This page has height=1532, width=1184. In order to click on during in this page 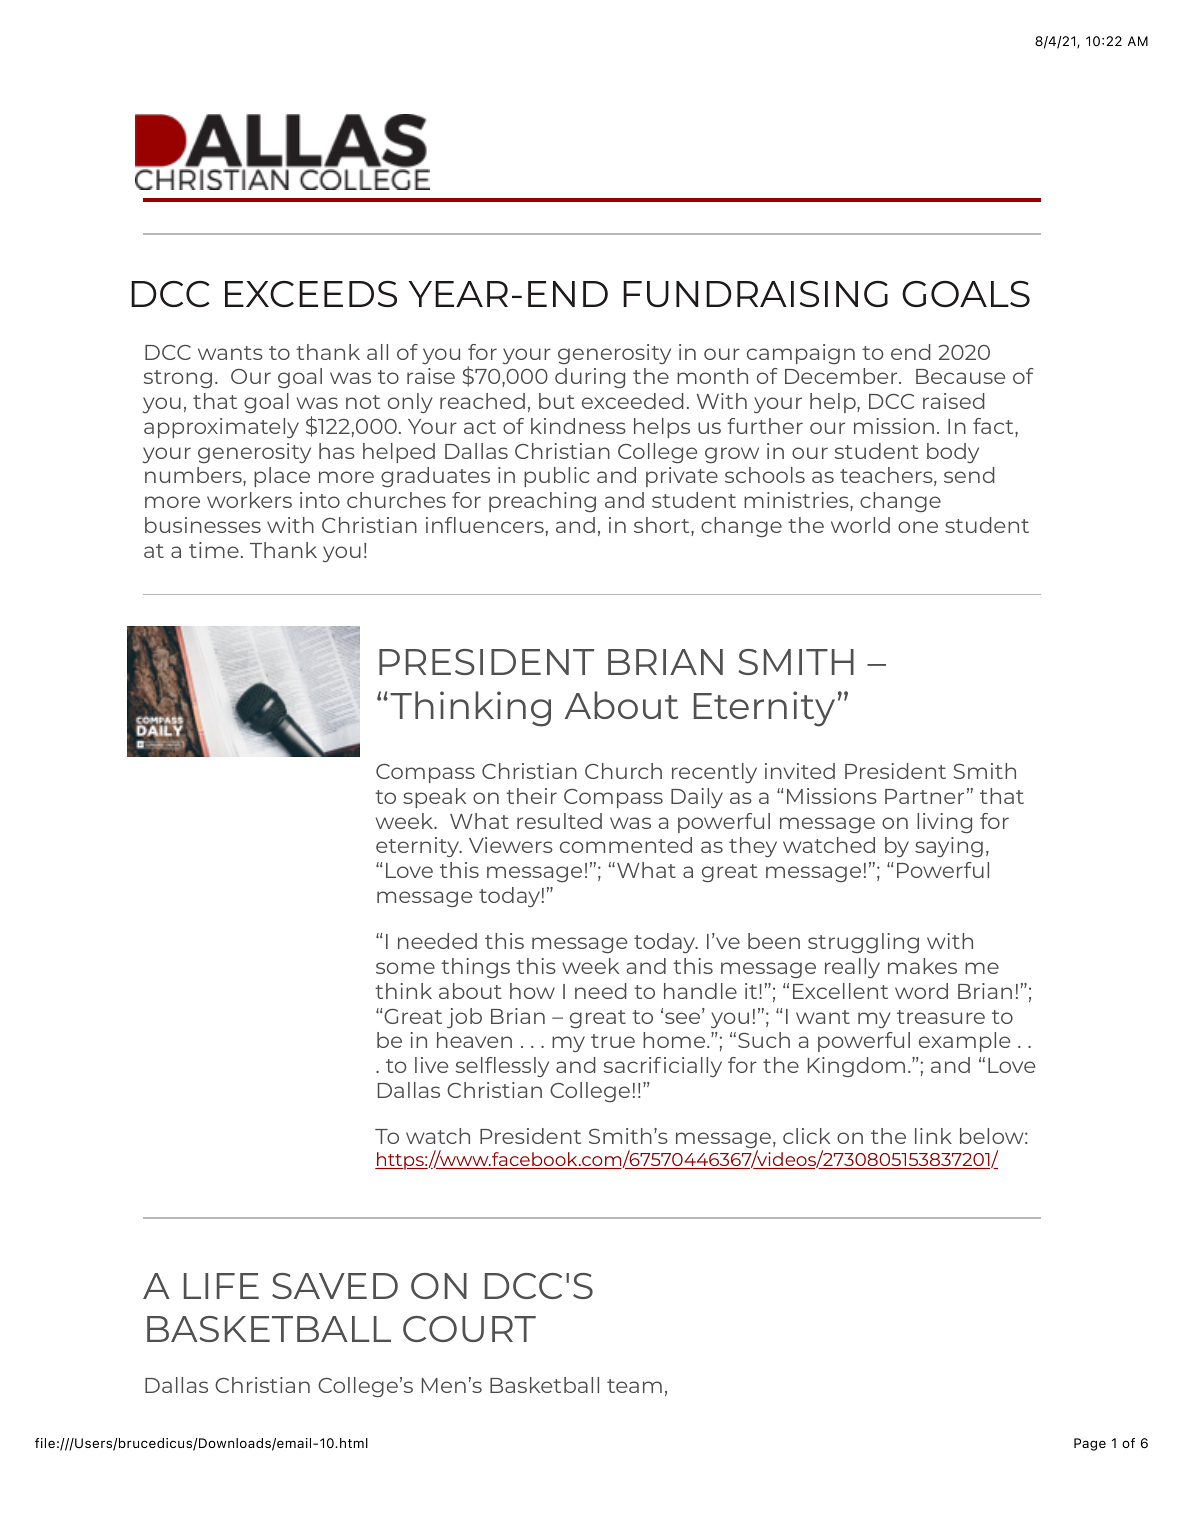, I will do `click(590, 378)`.
